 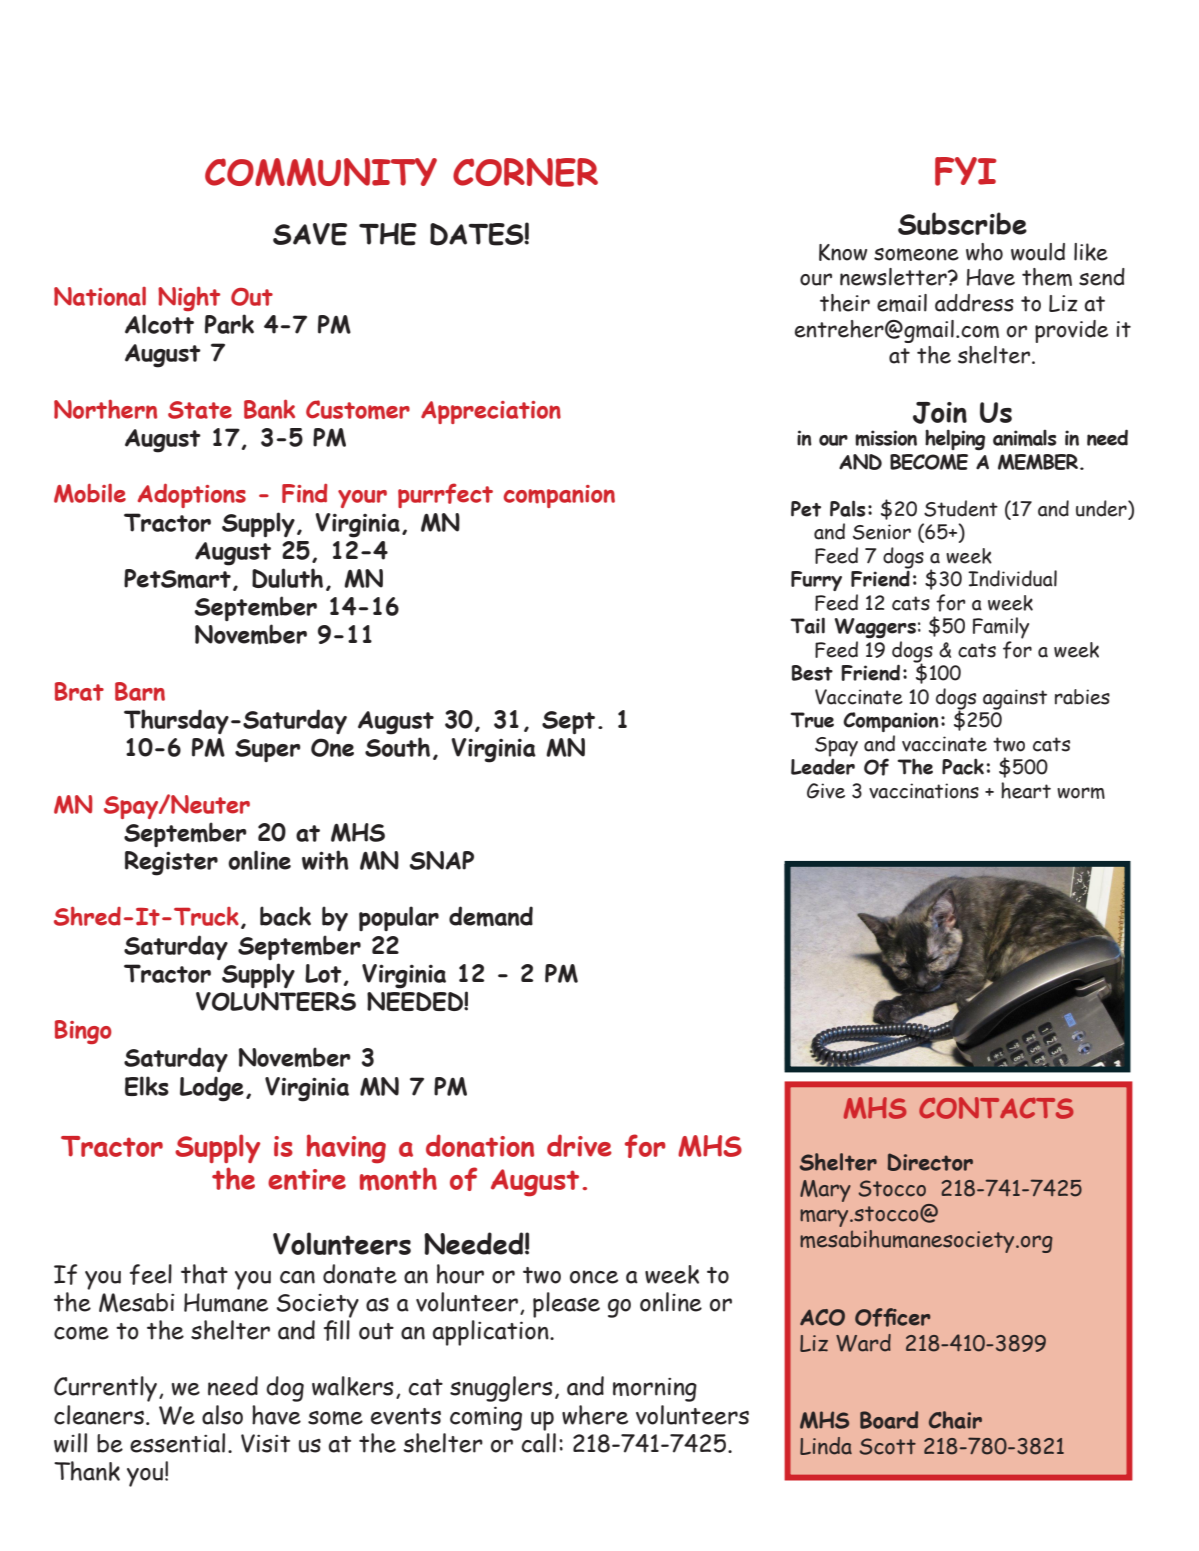 What do you see at coordinates (525, 172) in the screenshot?
I see `CORNER` at bounding box center [525, 172].
